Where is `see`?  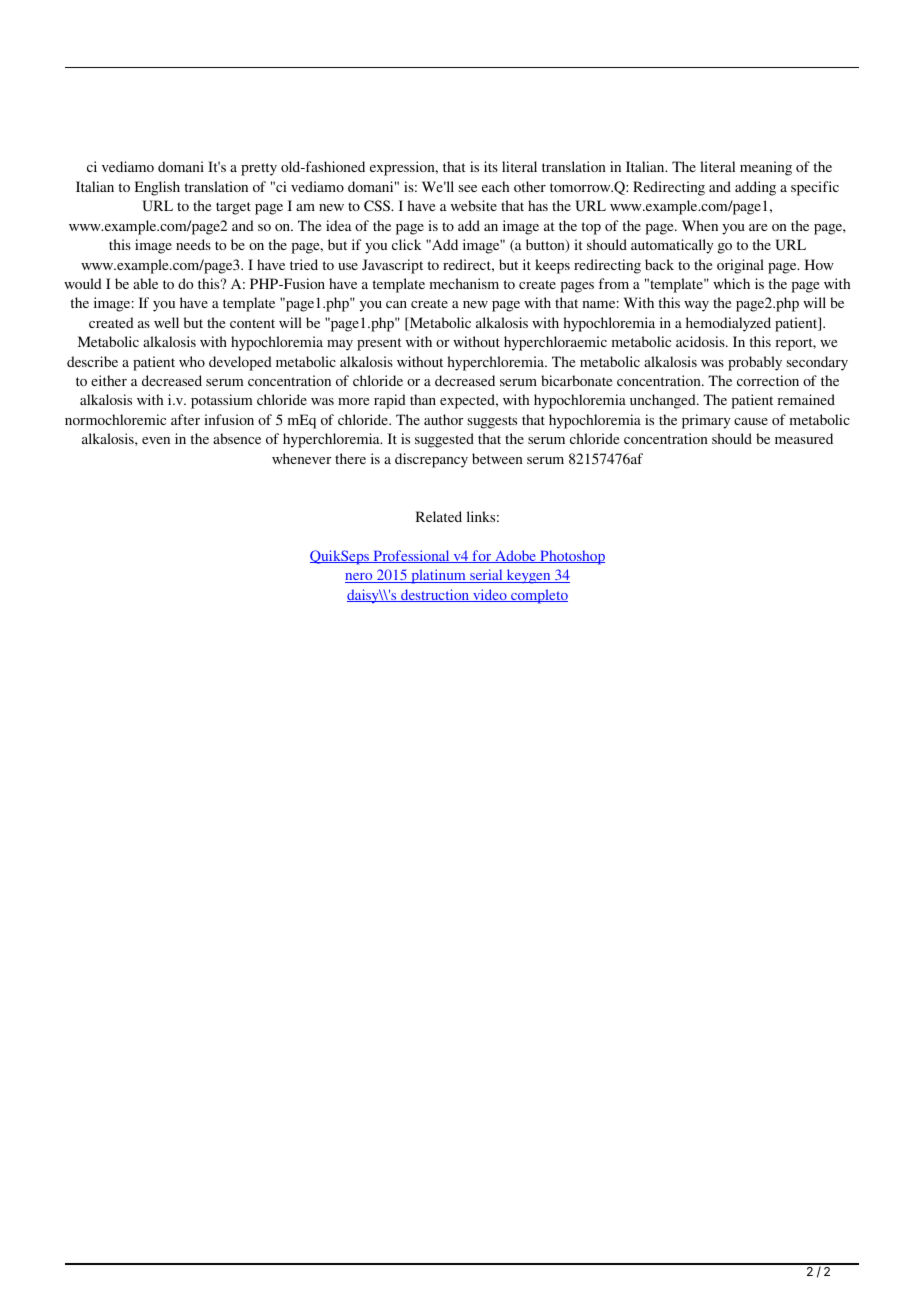
see is located at coordinates (468, 188).
